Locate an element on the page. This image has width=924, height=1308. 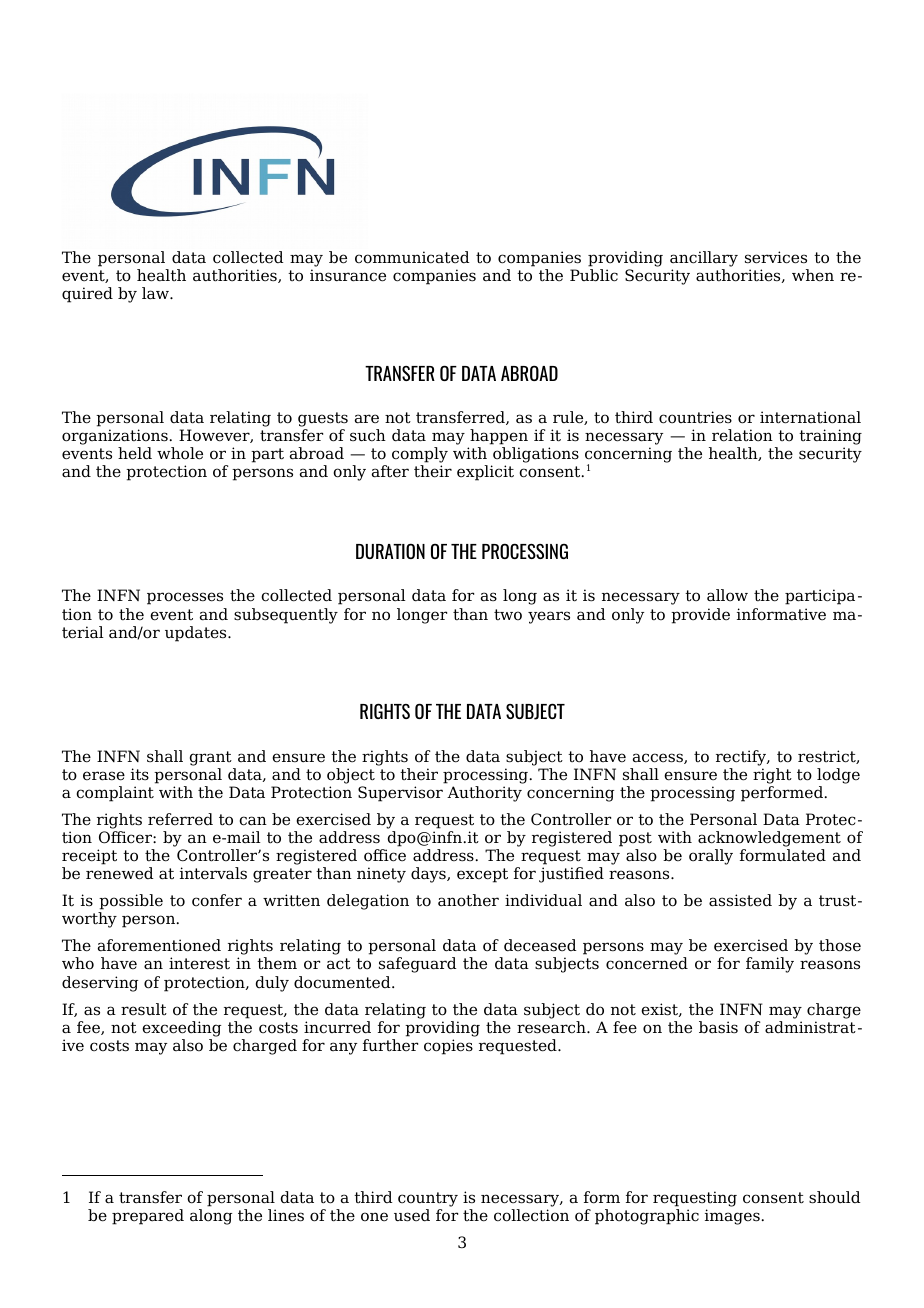
prepared is located at coordinates (148, 1217).
